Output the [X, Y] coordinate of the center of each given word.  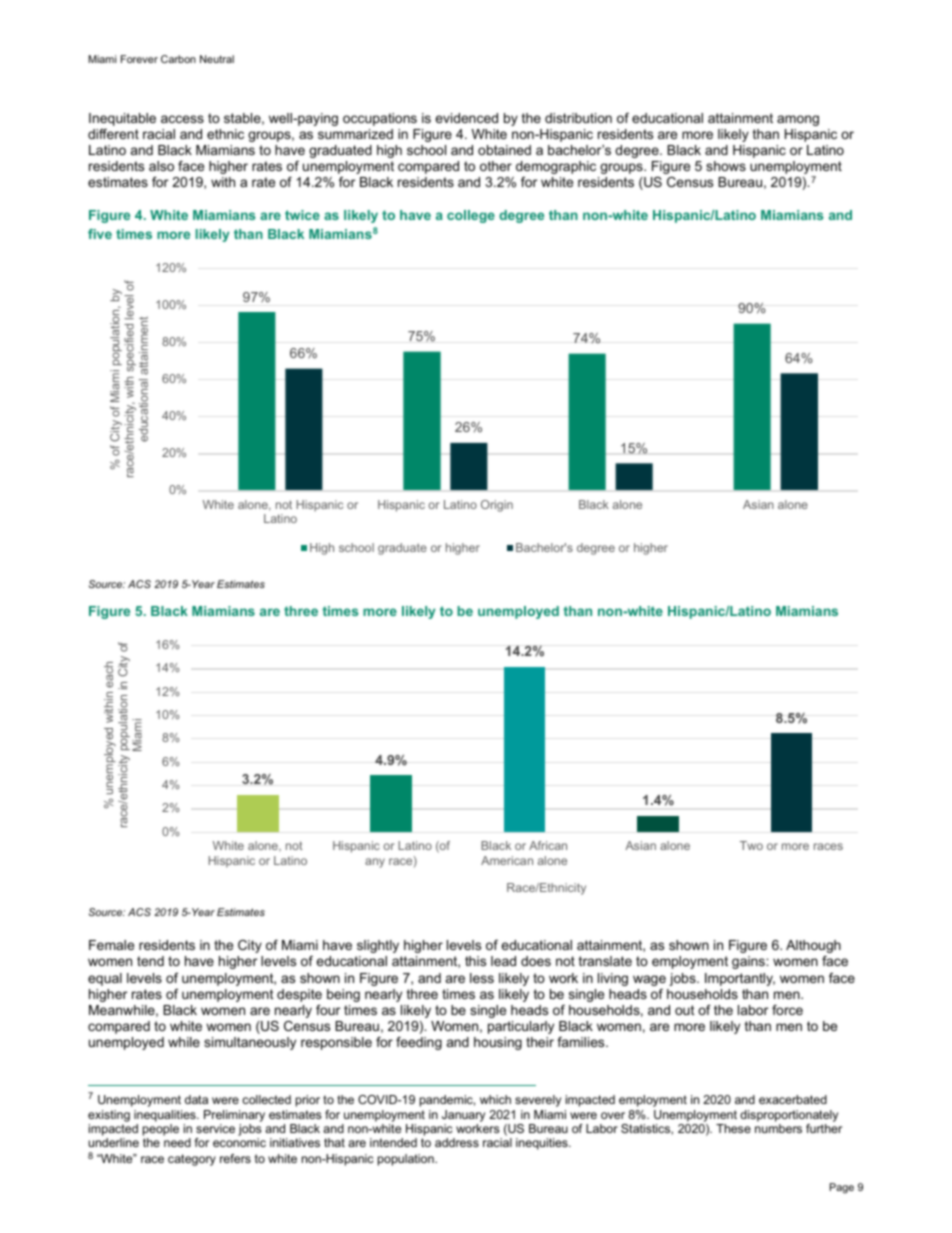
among [798, 120]
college [471, 216]
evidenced [466, 118]
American [507, 860]
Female [111, 945]
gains [749, 962]
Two [751, 845]
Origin [497, 506]
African [548, 845]
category [192, 1160]
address [457, 1142]
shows [726, 166]
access [182, 119]
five [100, 234]
